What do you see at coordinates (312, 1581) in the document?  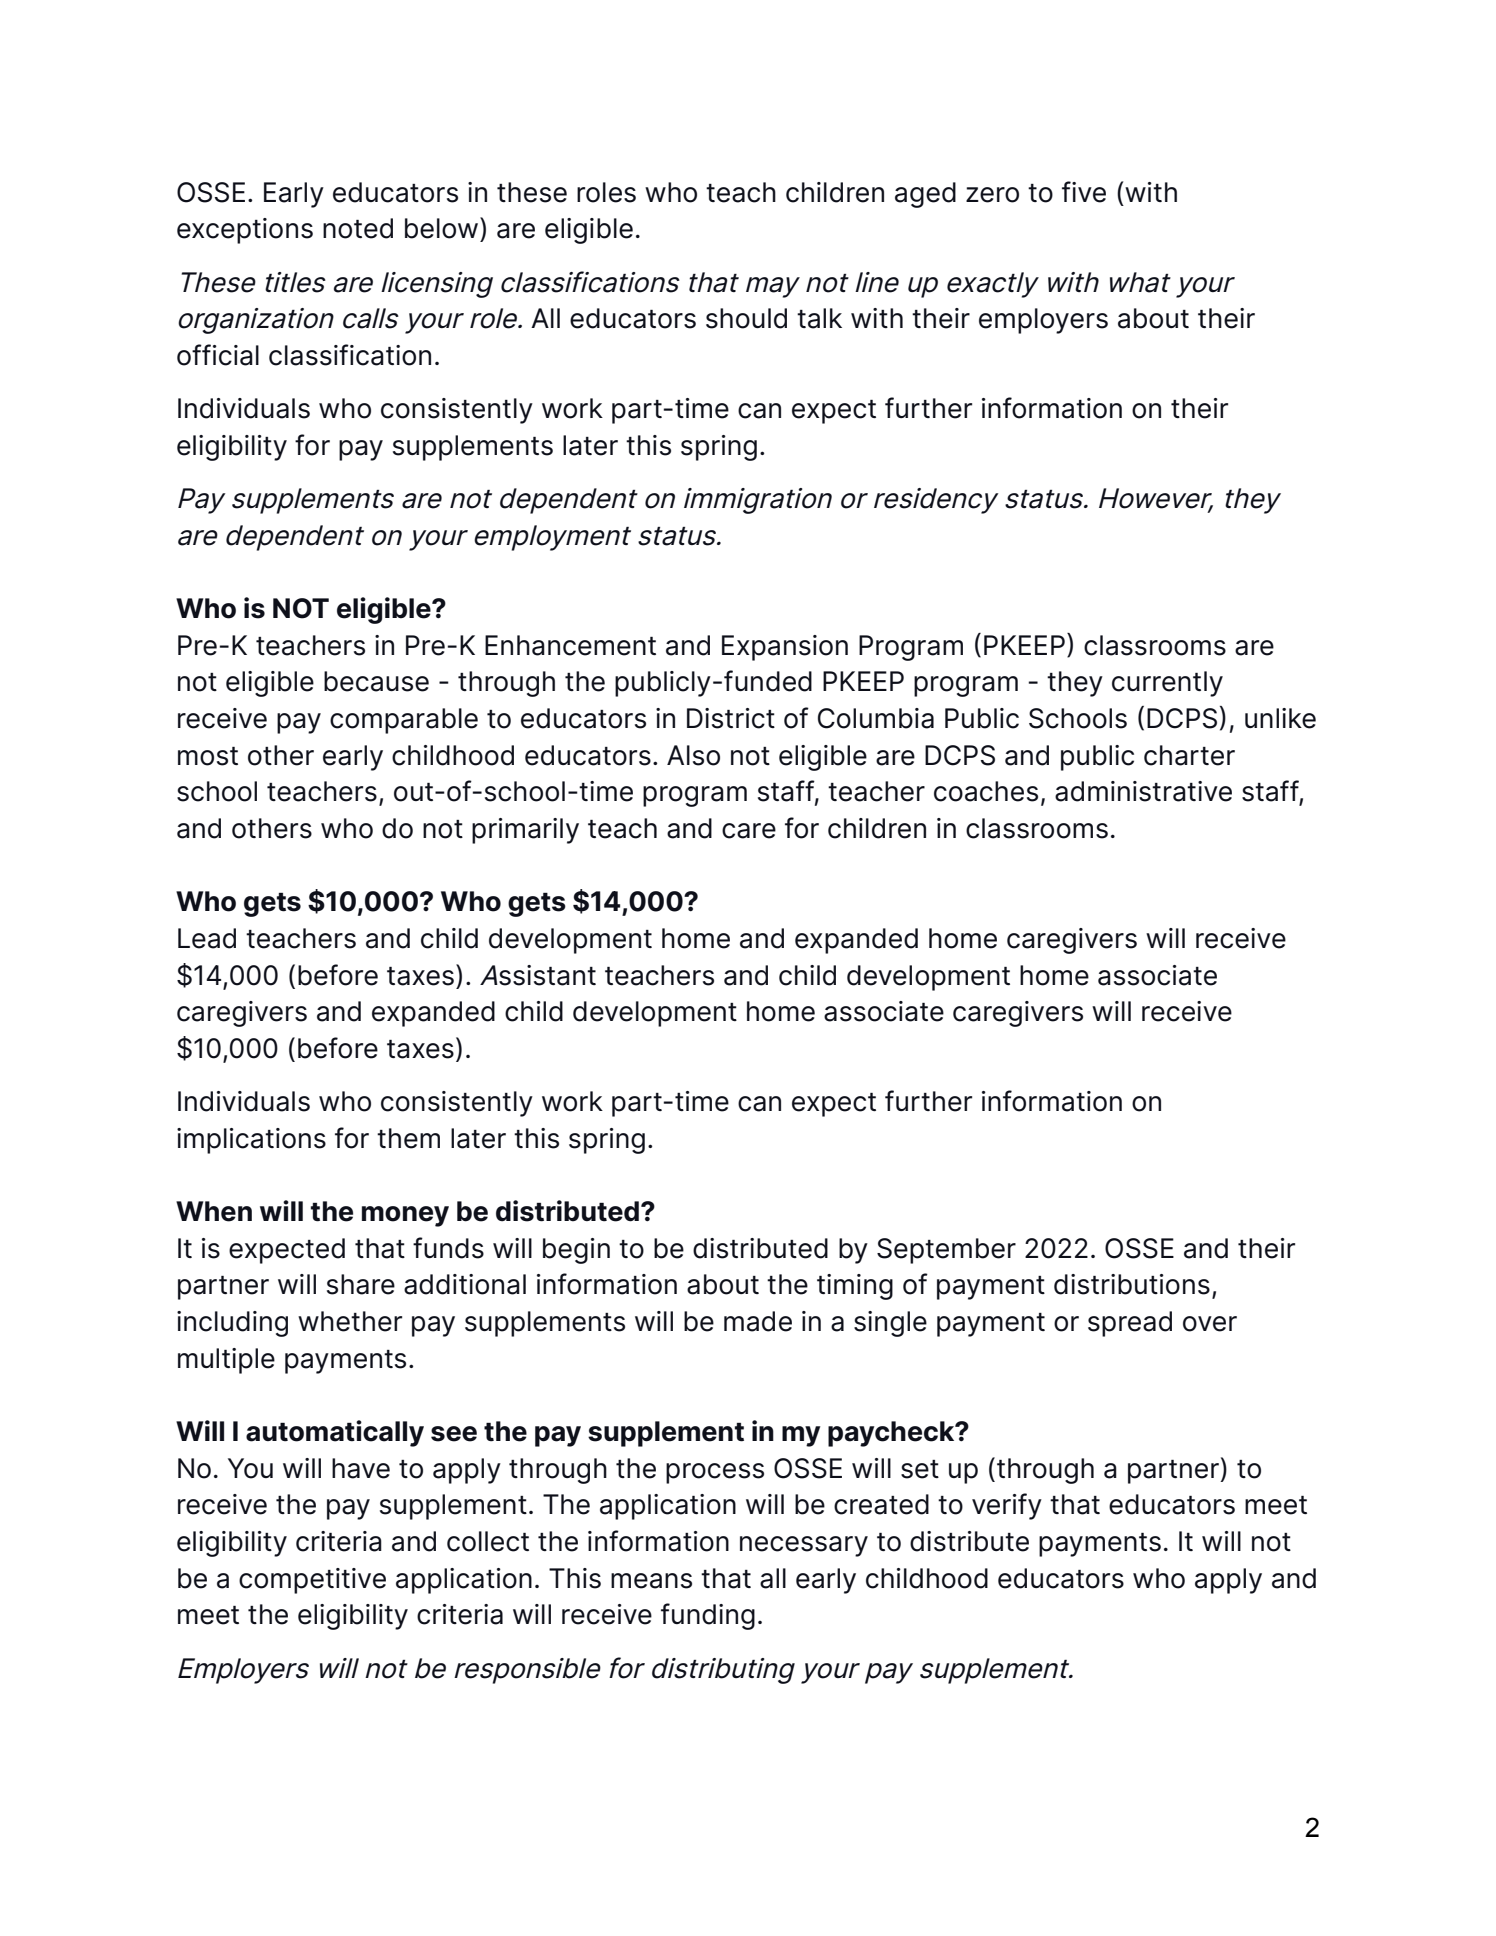 I see `competitive` at bounding box center [312, 1581].
